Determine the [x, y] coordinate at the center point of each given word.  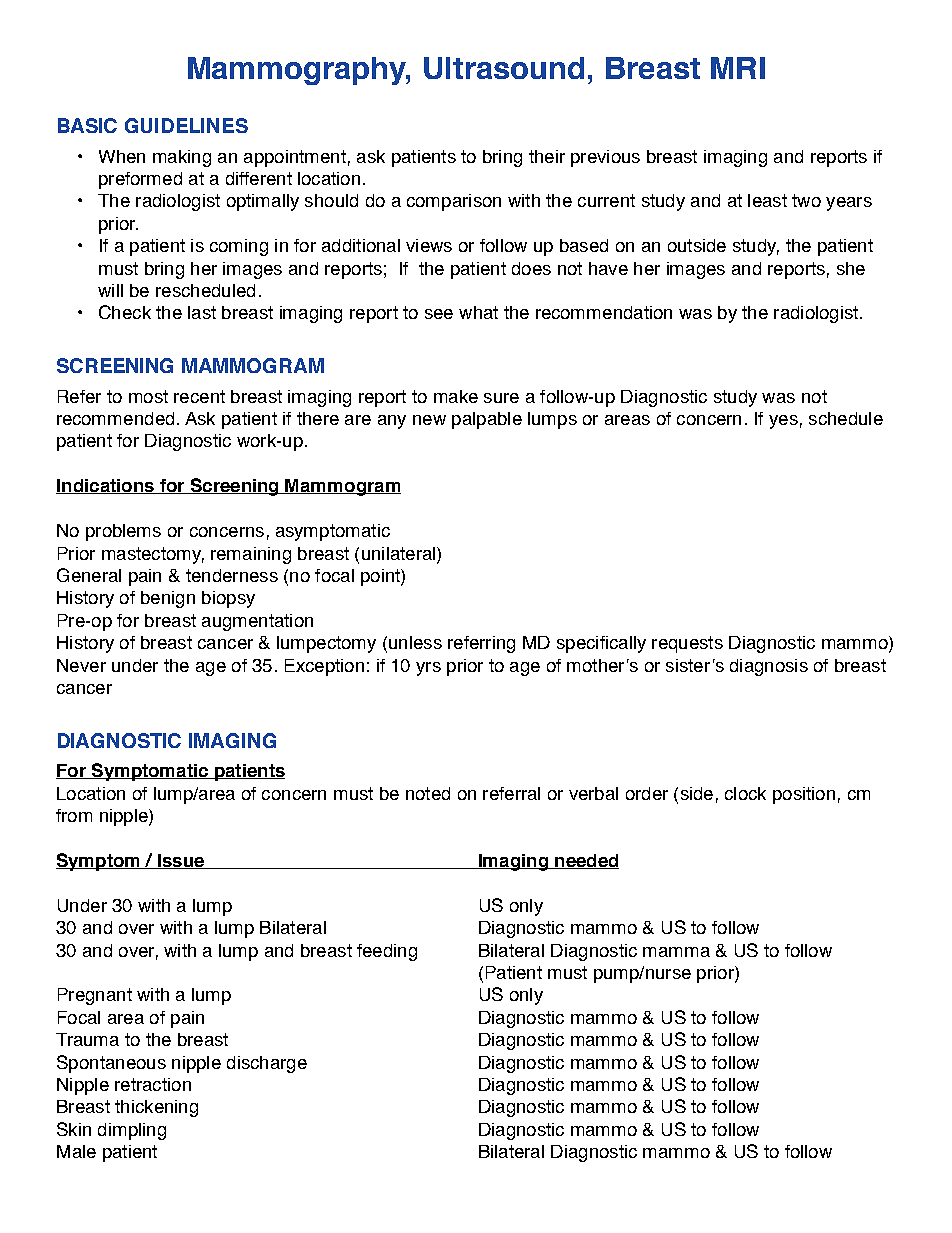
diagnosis [769, 667]
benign [168, 599]
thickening [156, 1108]
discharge [267, 1064]
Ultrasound [504, 68]
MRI [738, 68]
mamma [676, 952]
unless [415, 642]
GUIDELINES [186, 125]
